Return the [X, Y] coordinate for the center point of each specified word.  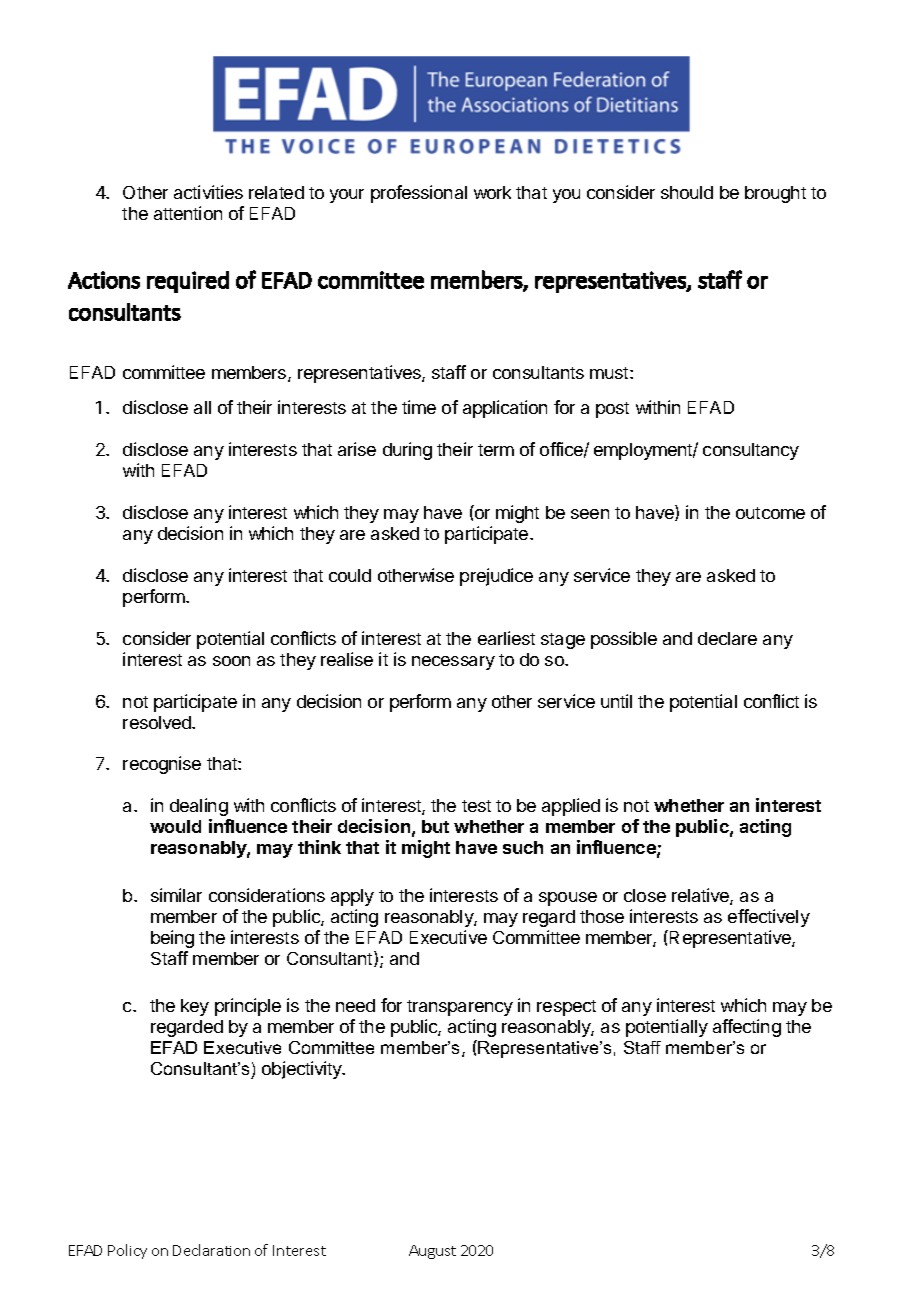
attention [188, 213]
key [195, 1007]
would [175, 826]
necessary [453, 663]
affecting [747, 1028]
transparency [460, 1008]
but [435, 826]
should [687, 192]
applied [571, 807]
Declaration [211, 1250]
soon [231, 661]
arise [357, 449]
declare [727, 638]
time [419, 407]
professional [419, 194]
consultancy [751, 451]
